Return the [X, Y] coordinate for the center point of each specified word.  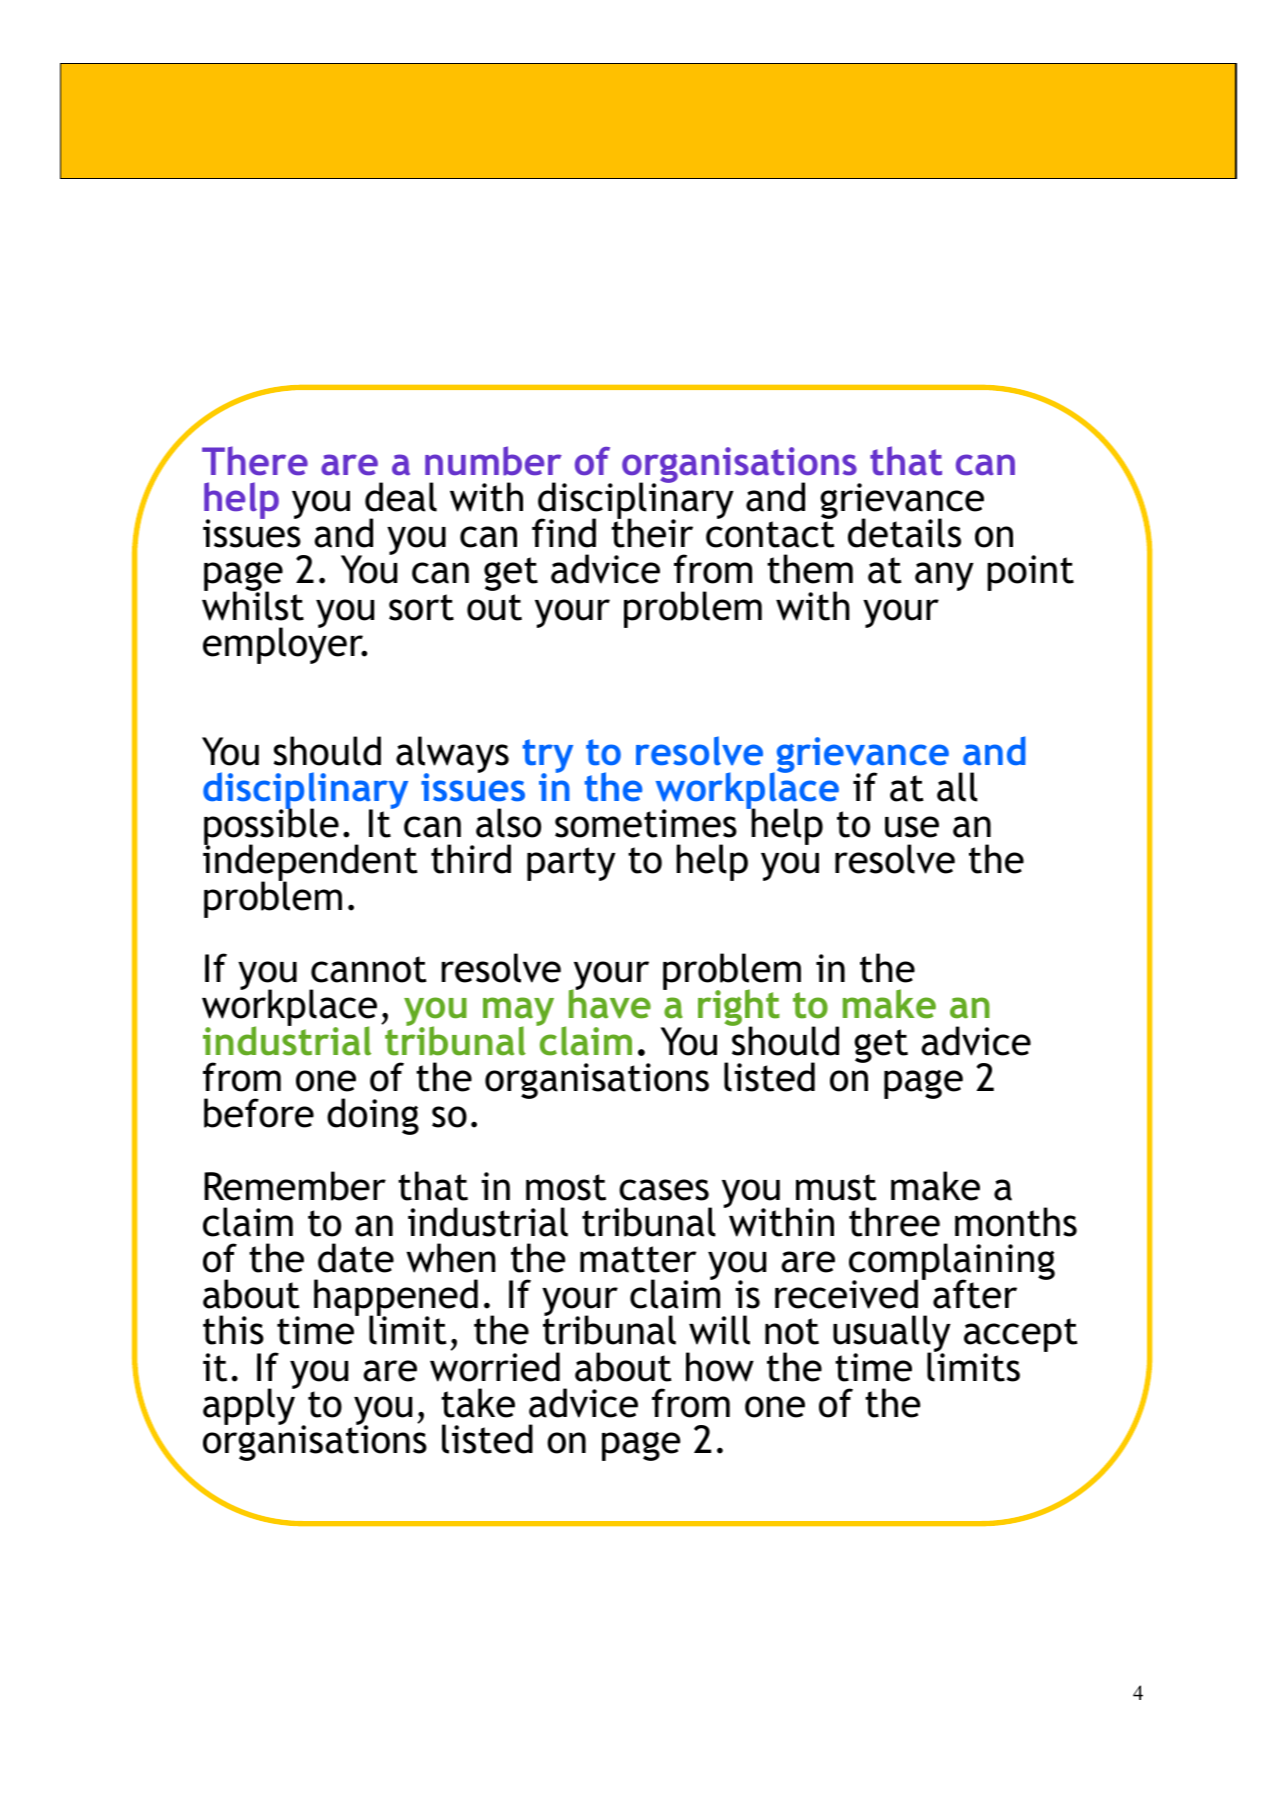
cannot [369, 969]
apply [250, 1405]
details [904, 533]
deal [401, 497]
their [652, 532]
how [720, 1367]
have [610, 1003]
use [912, 827]
